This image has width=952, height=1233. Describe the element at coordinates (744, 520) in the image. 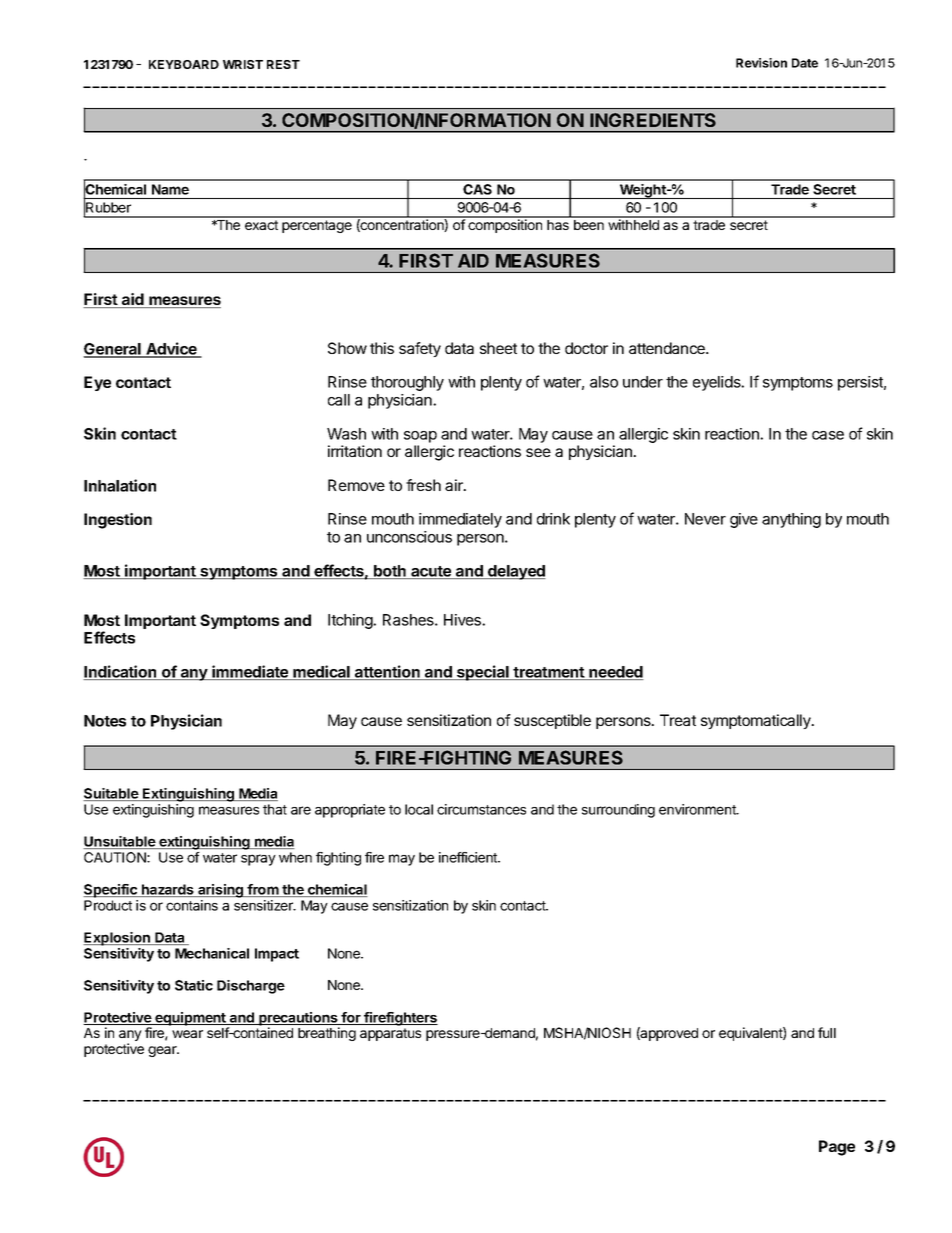

I see `give` at that location.
